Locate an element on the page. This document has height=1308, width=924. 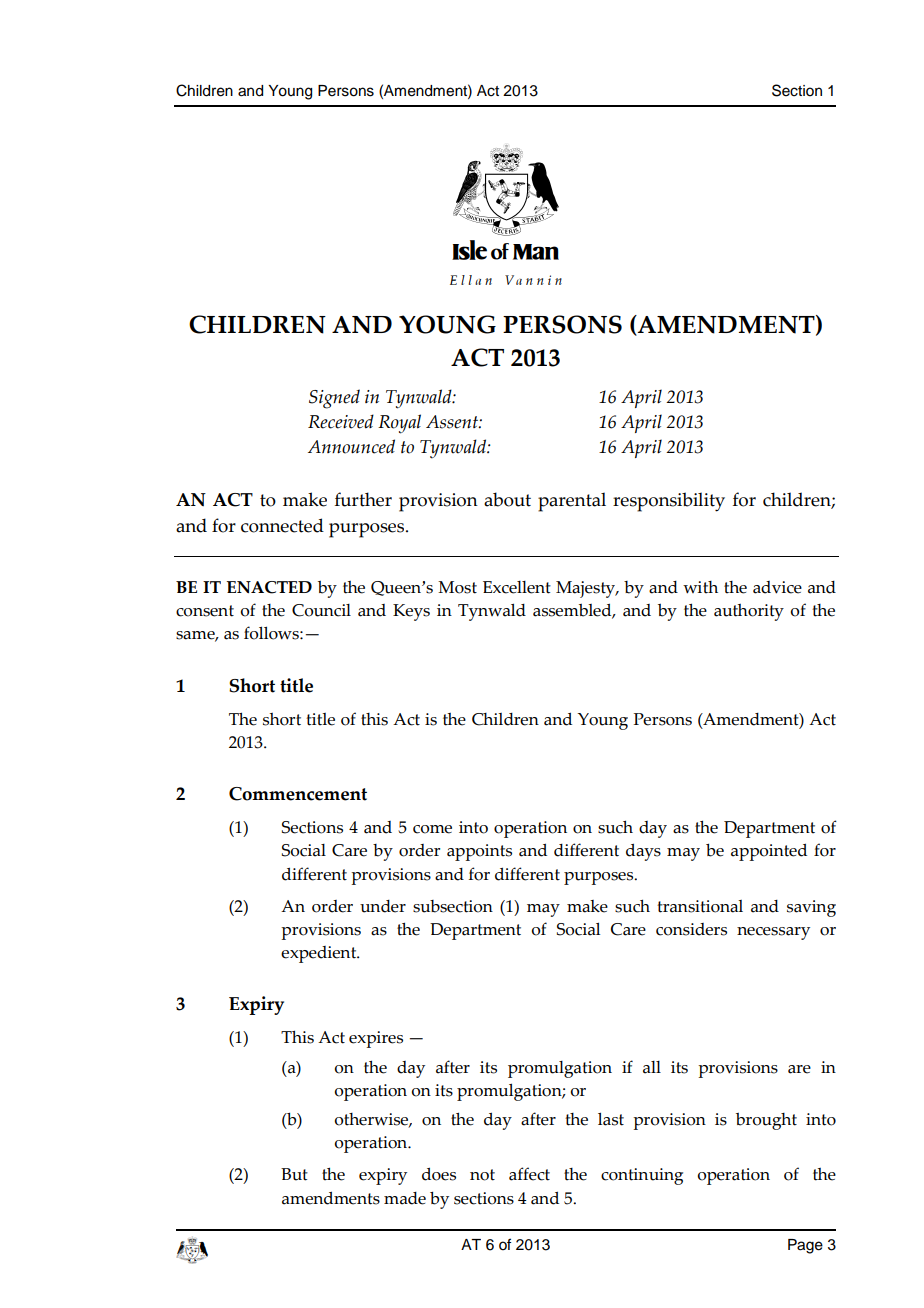
necessary is located at coordinates (773, 933).
